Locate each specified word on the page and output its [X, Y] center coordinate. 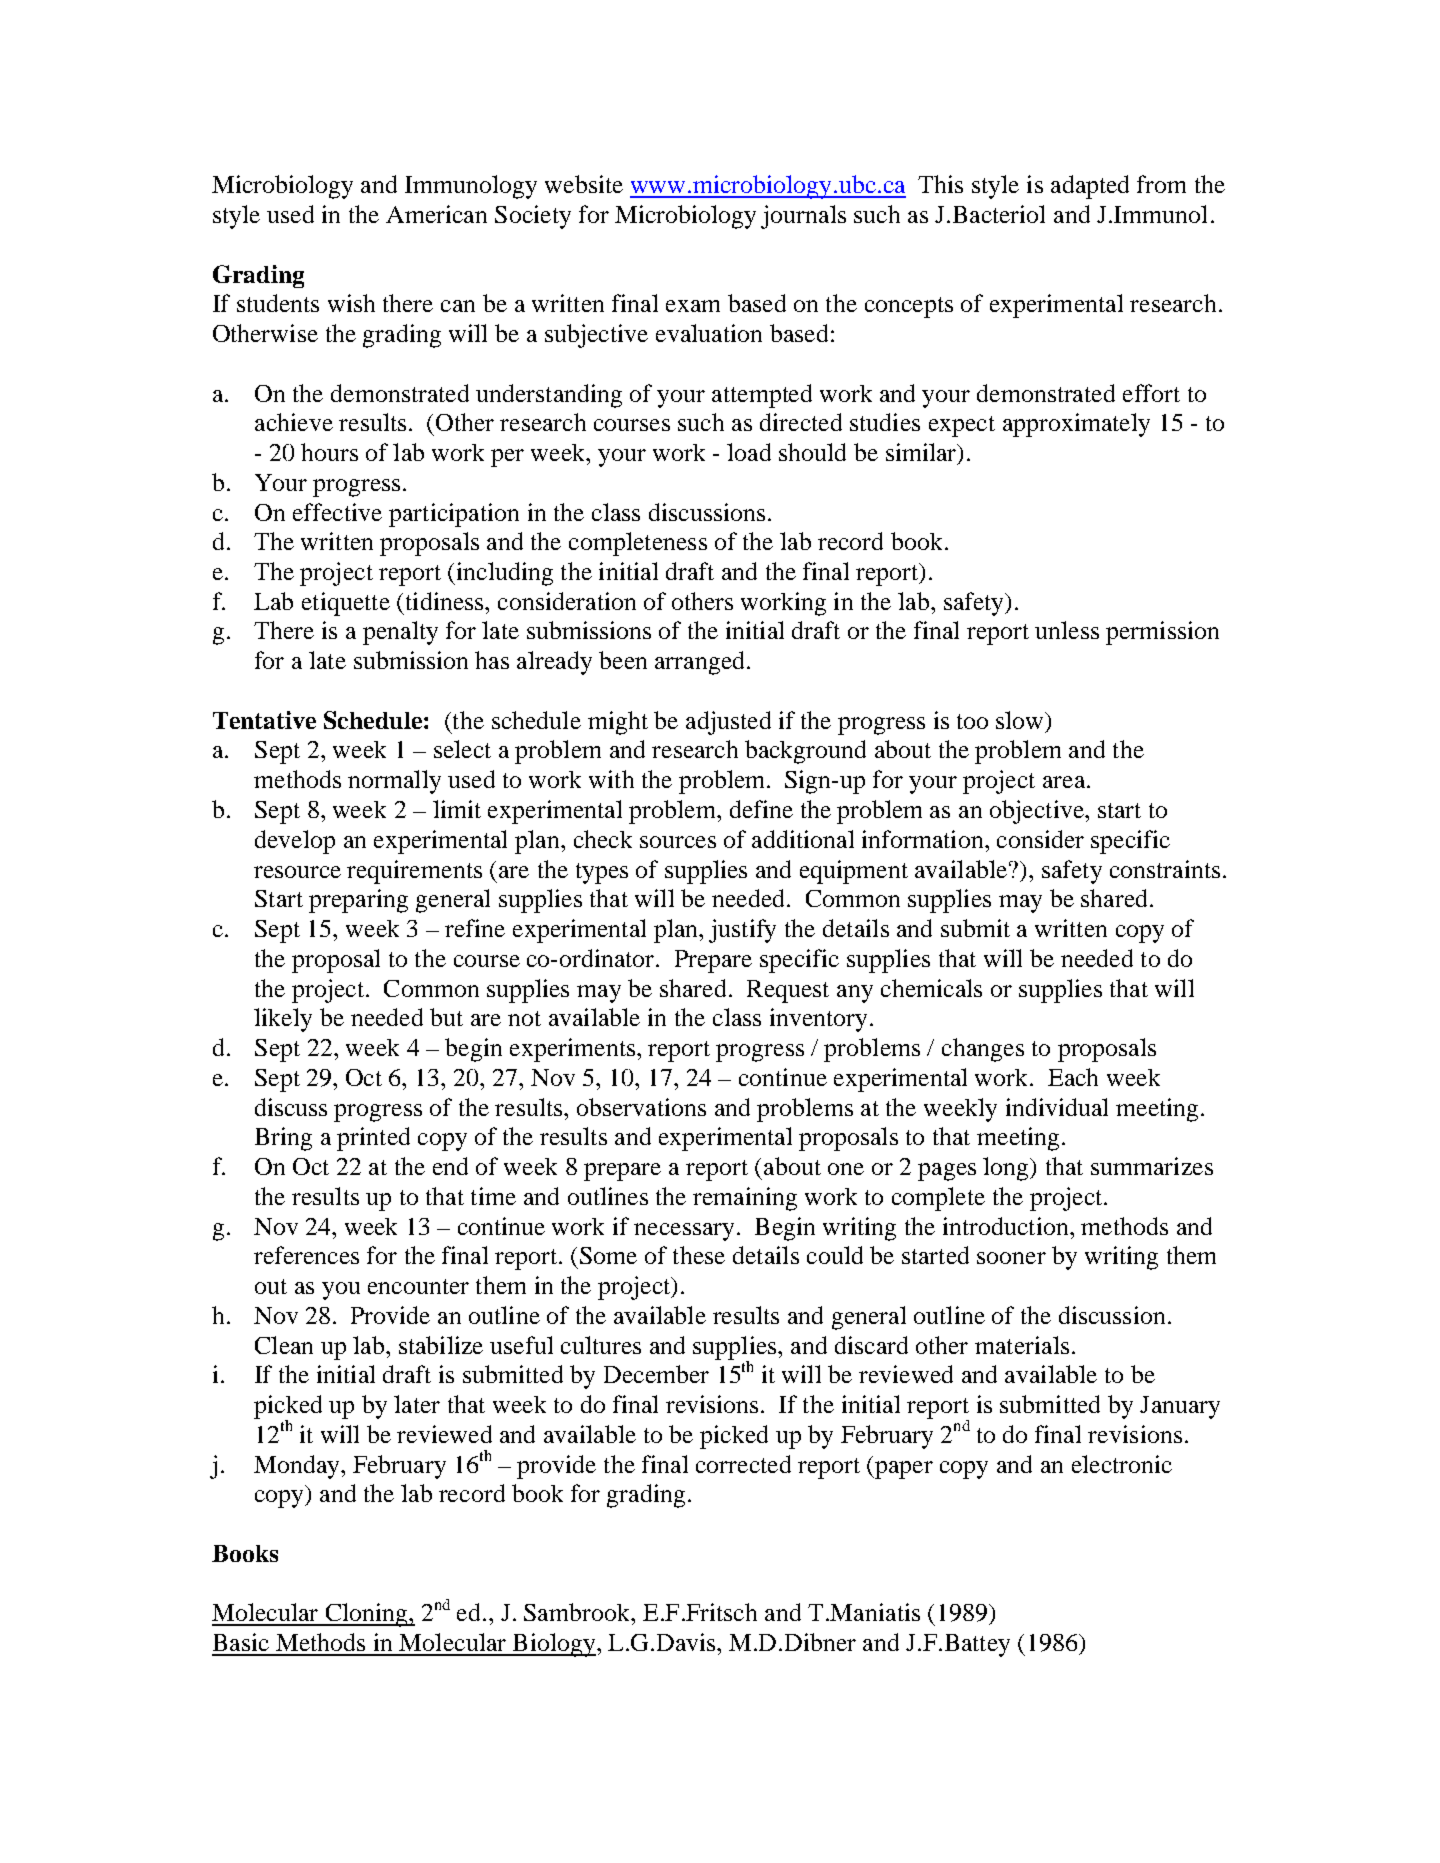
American [436, 214]
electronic [1122, 1464]
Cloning [366, 1615]
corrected [743, 1464]
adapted [1090, 187]
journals [803, 217]
